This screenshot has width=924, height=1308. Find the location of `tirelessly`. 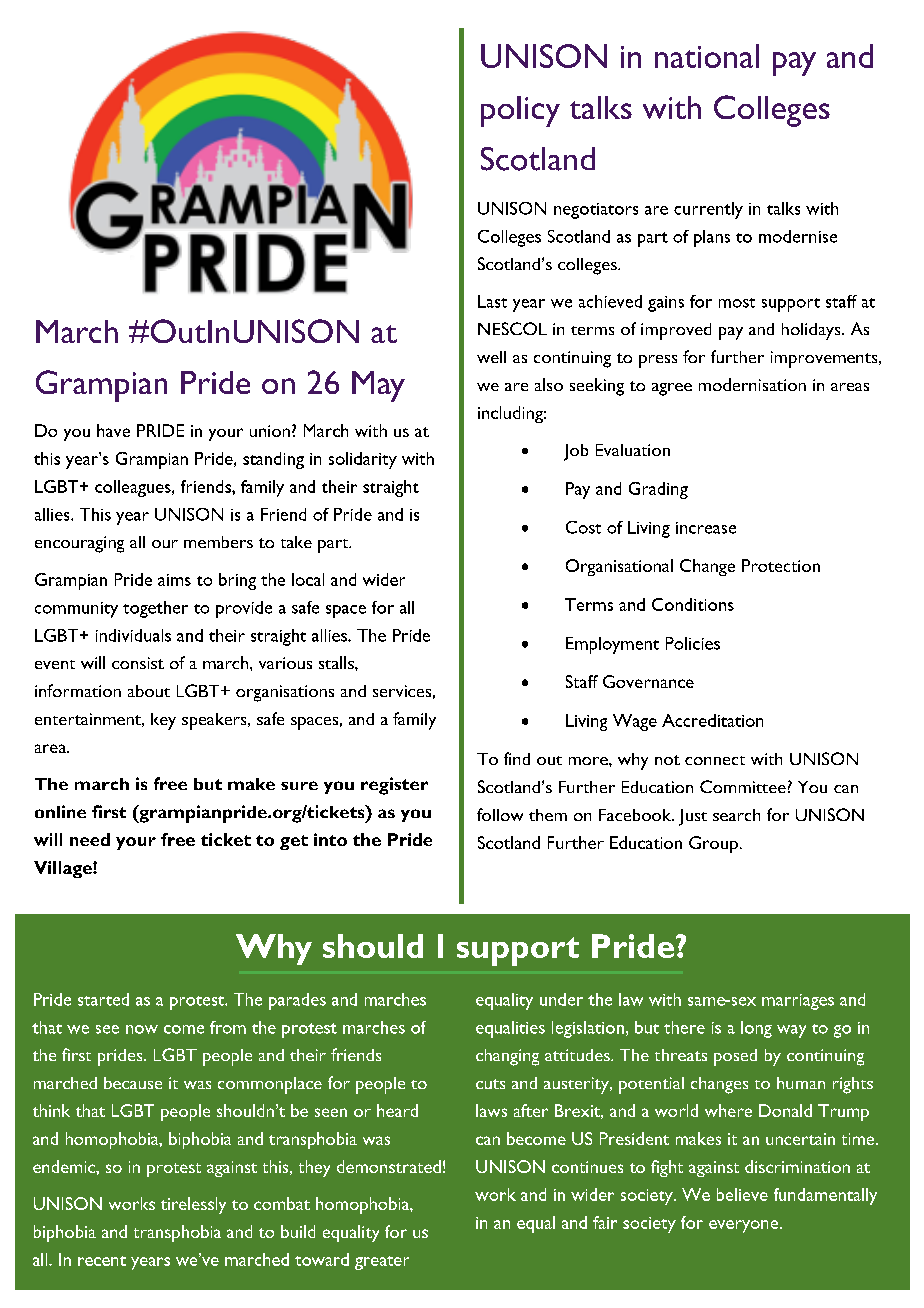

tirelessly is located at coordinates (193, 1205).
